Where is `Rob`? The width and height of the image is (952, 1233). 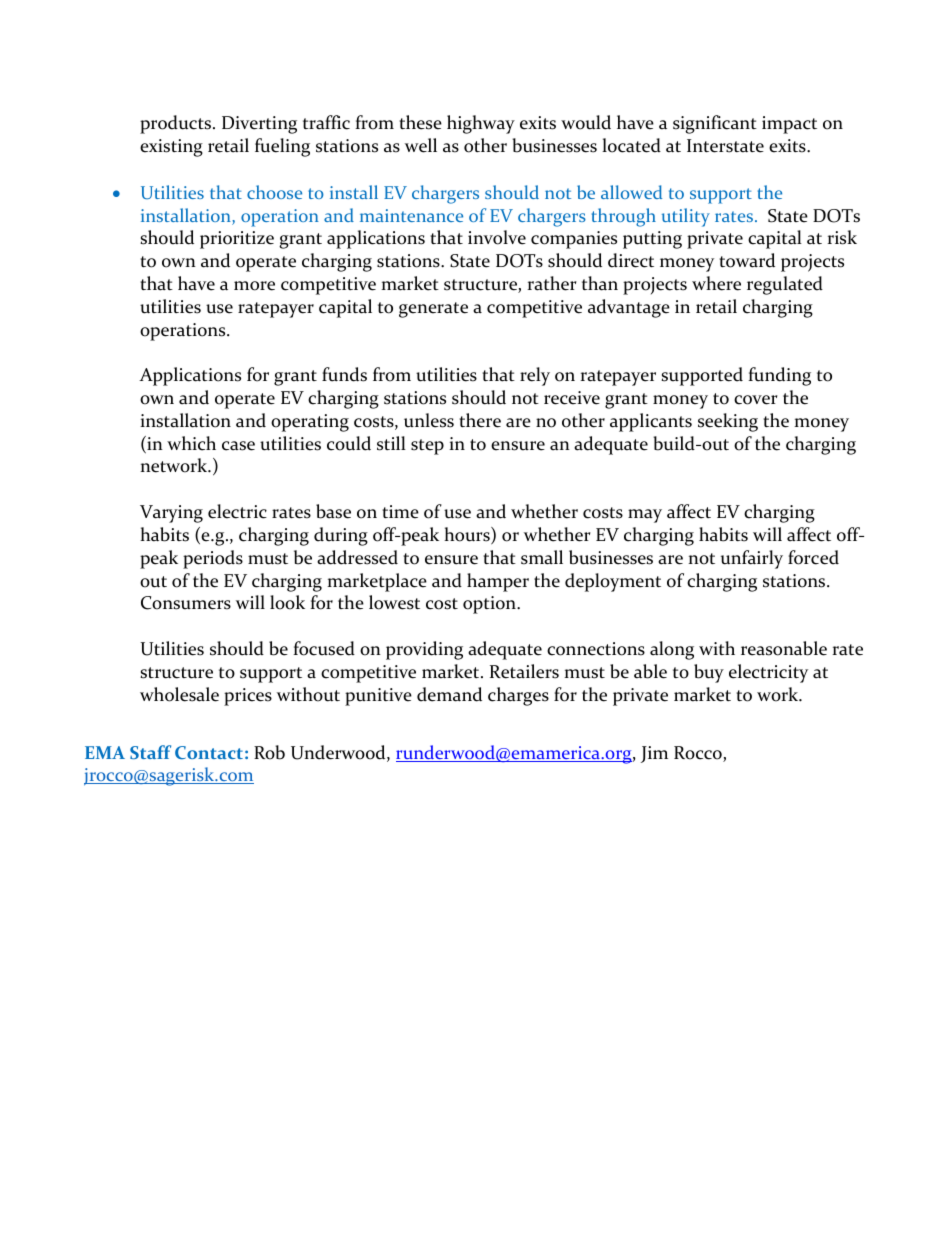
Rob is located at coordinates (269, 752).
